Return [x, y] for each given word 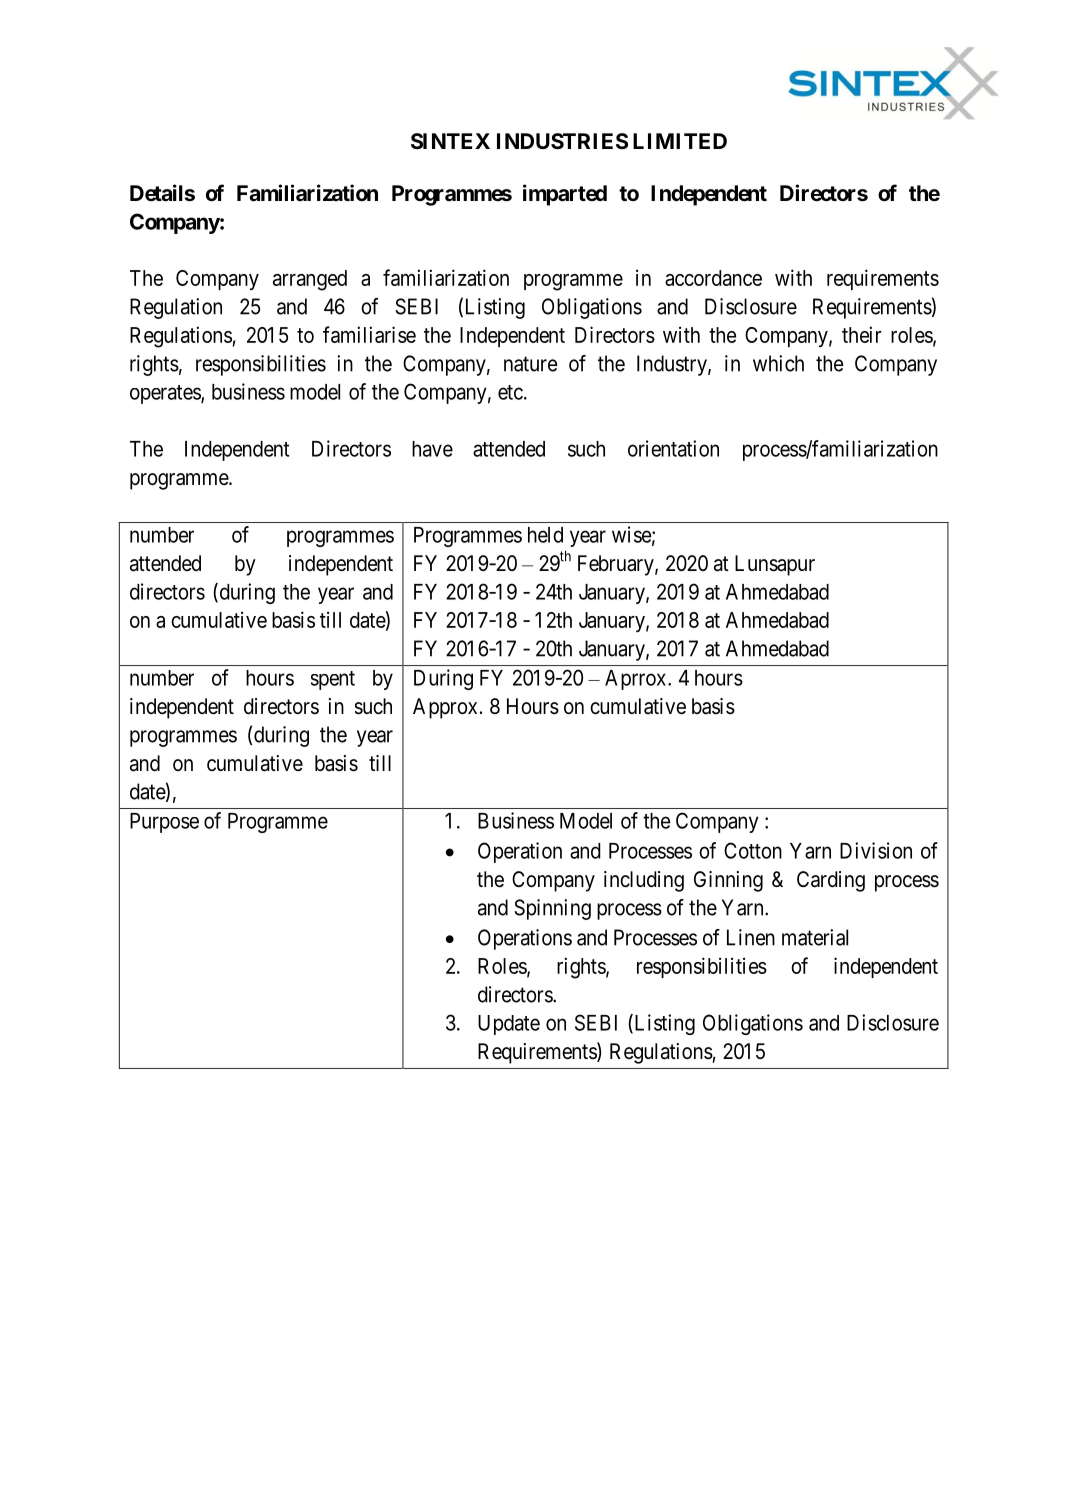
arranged [310, 280]
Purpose [164, 823]
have [432, 449]
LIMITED [680, 141]
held [545, 535]
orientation [673, 448]
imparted [565, 195]
